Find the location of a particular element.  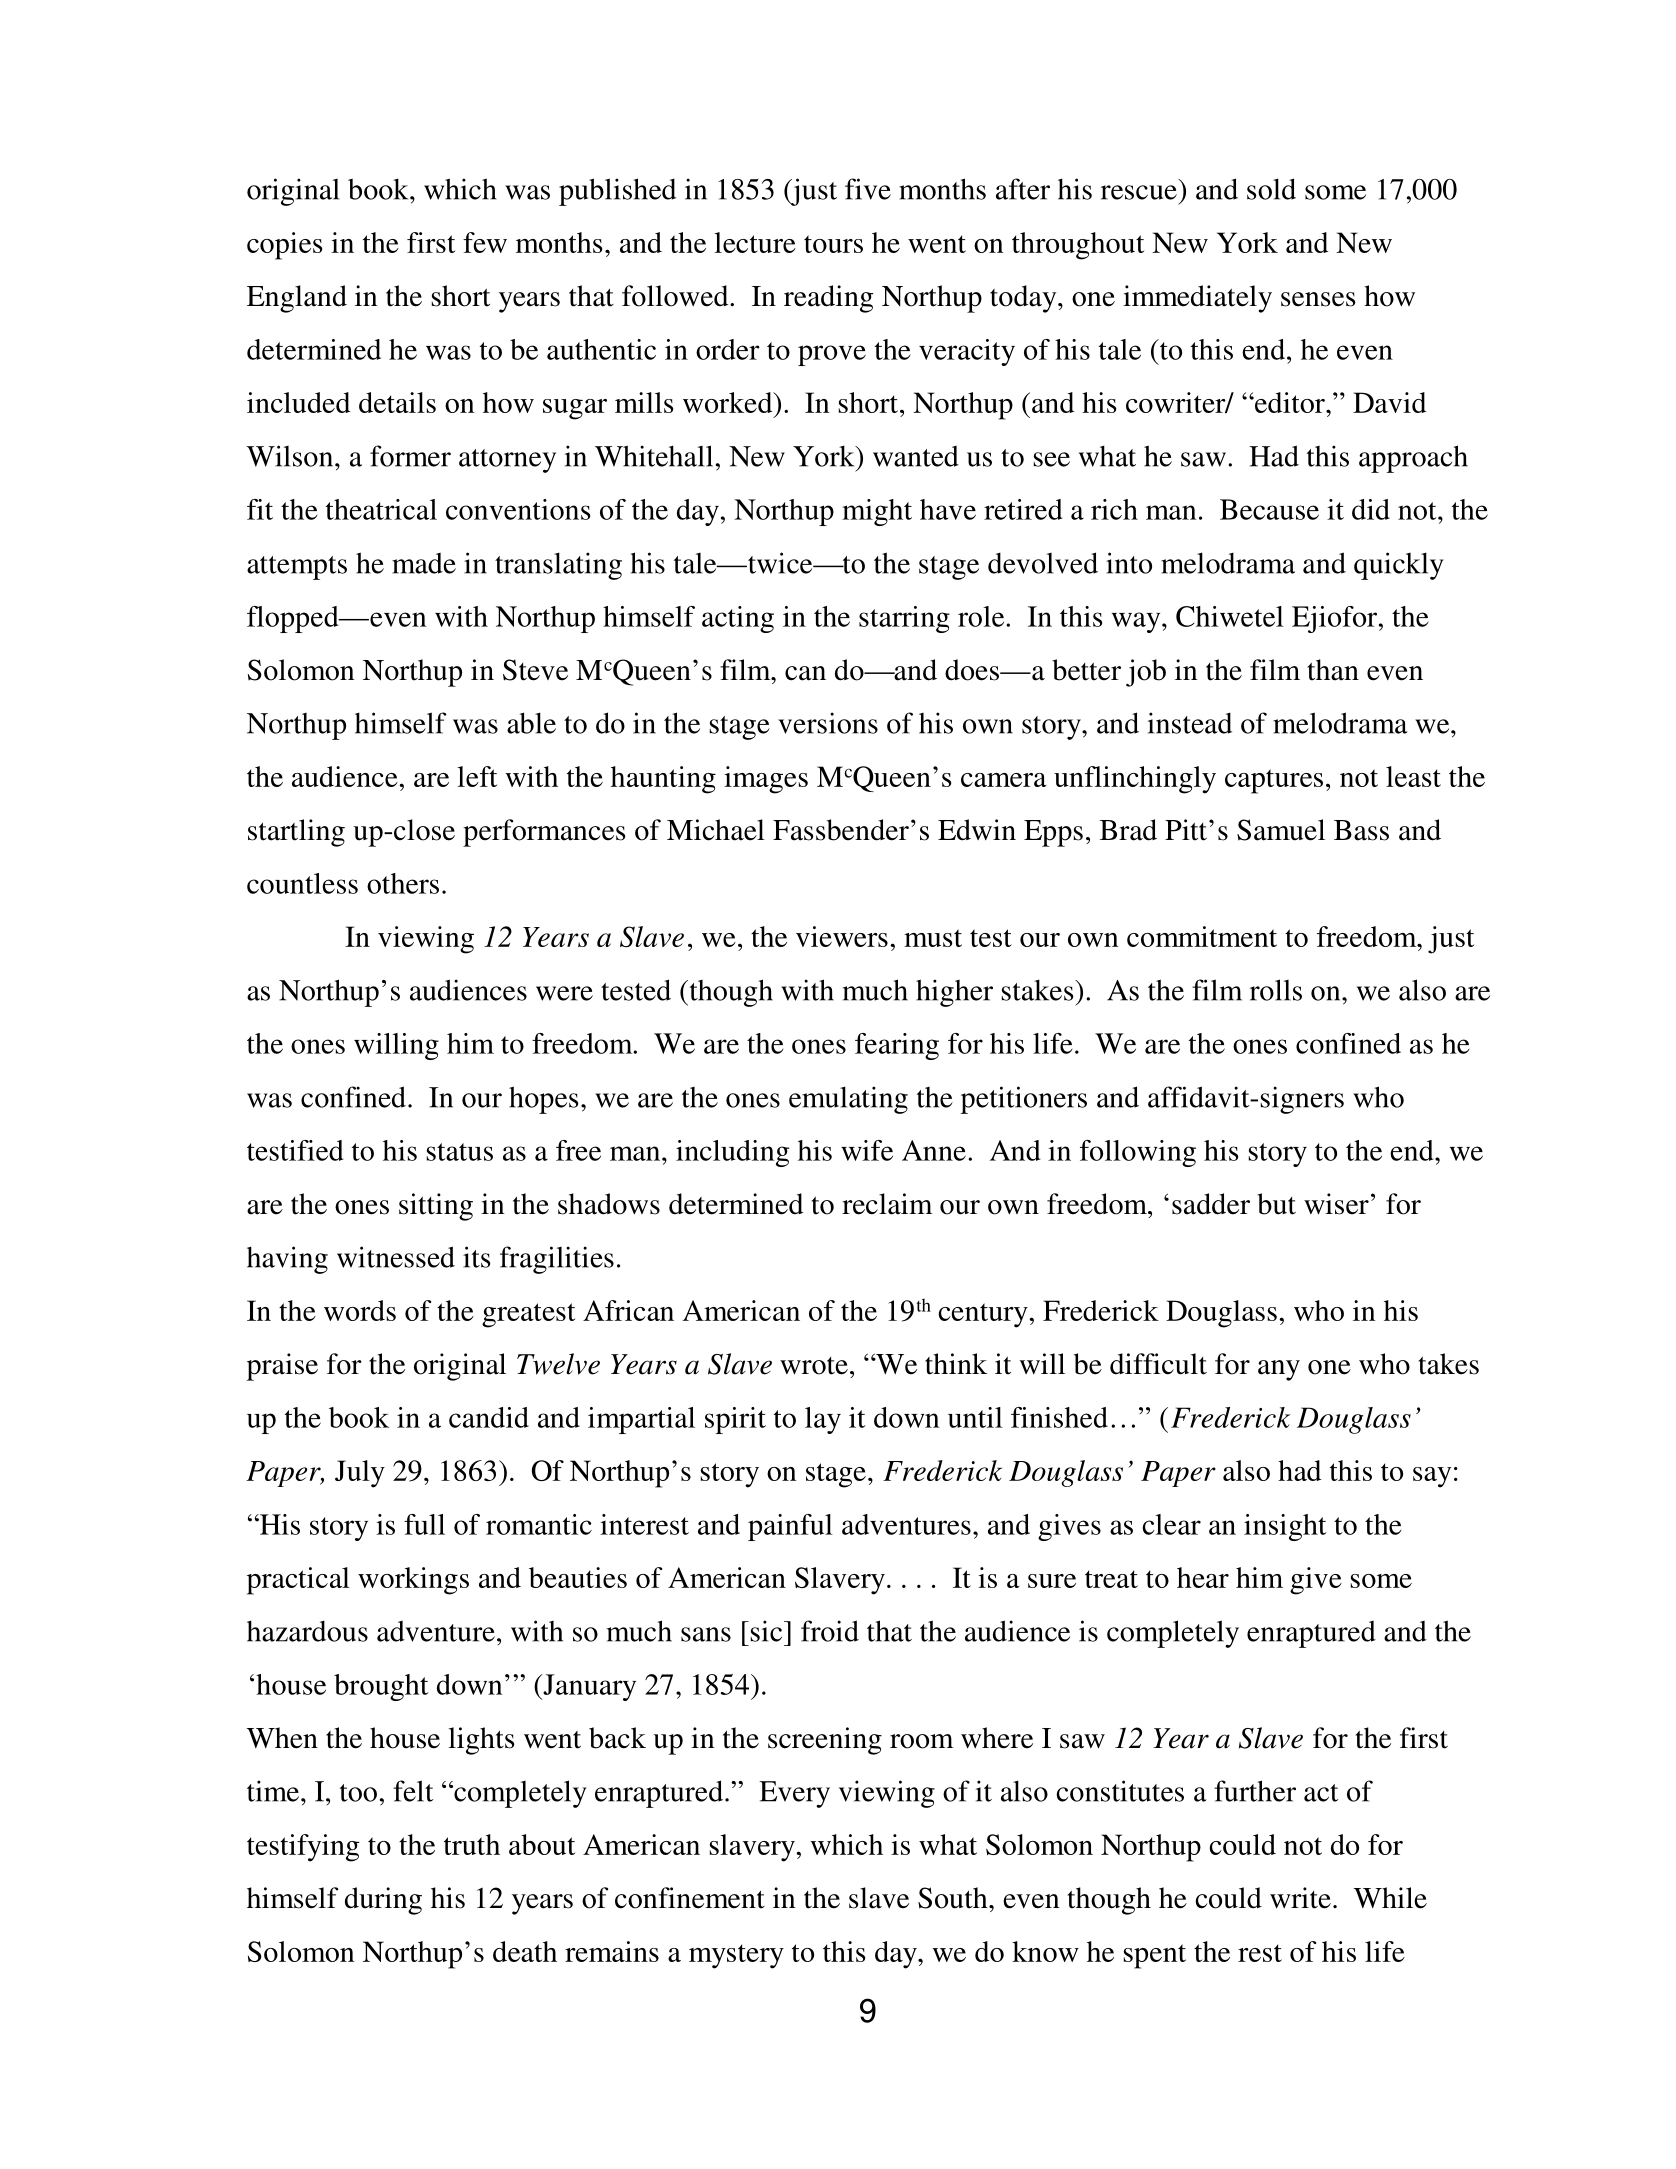

South is located at coordinates (954, 1898).
